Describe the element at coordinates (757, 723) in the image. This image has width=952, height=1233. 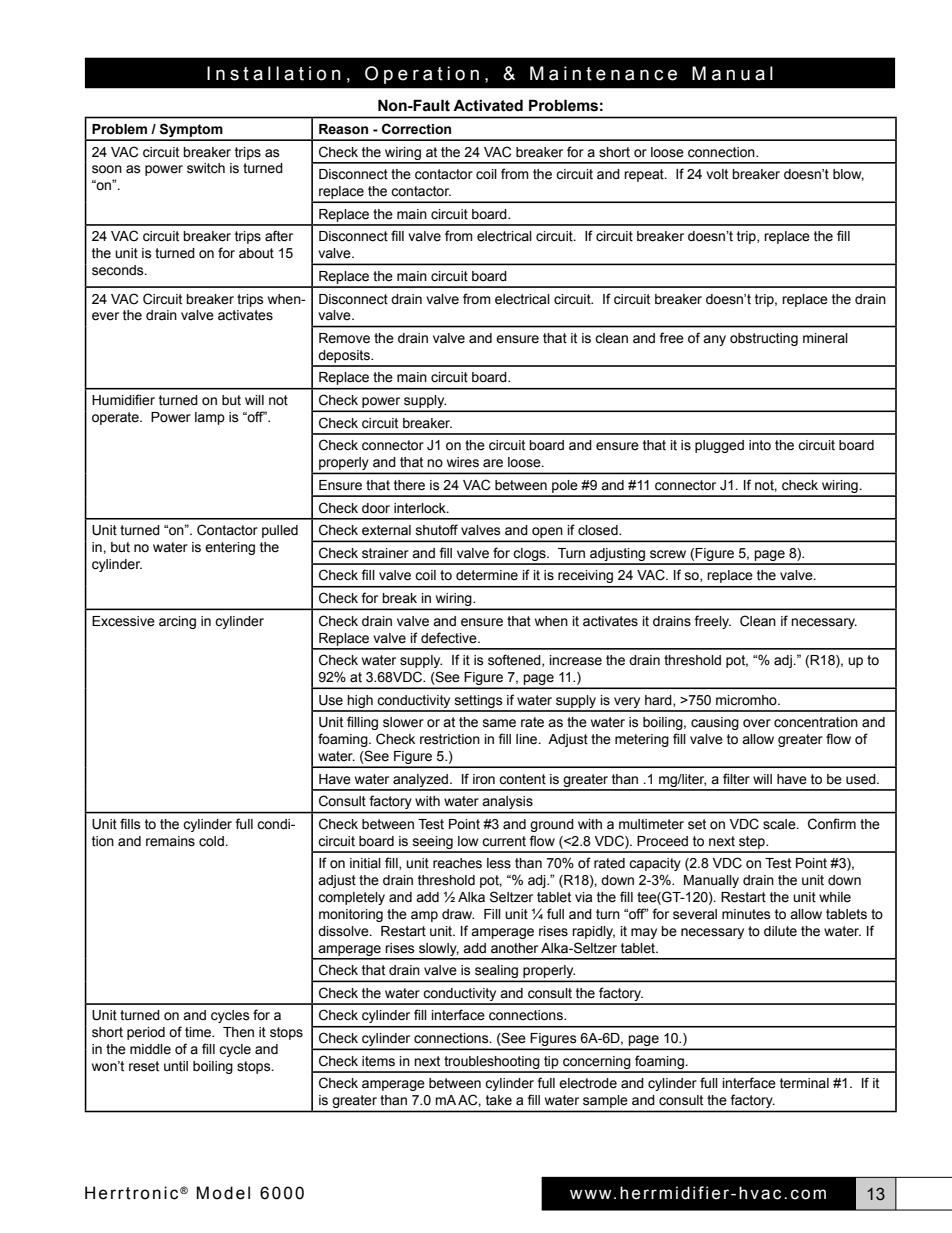
I see `over` at that location.
